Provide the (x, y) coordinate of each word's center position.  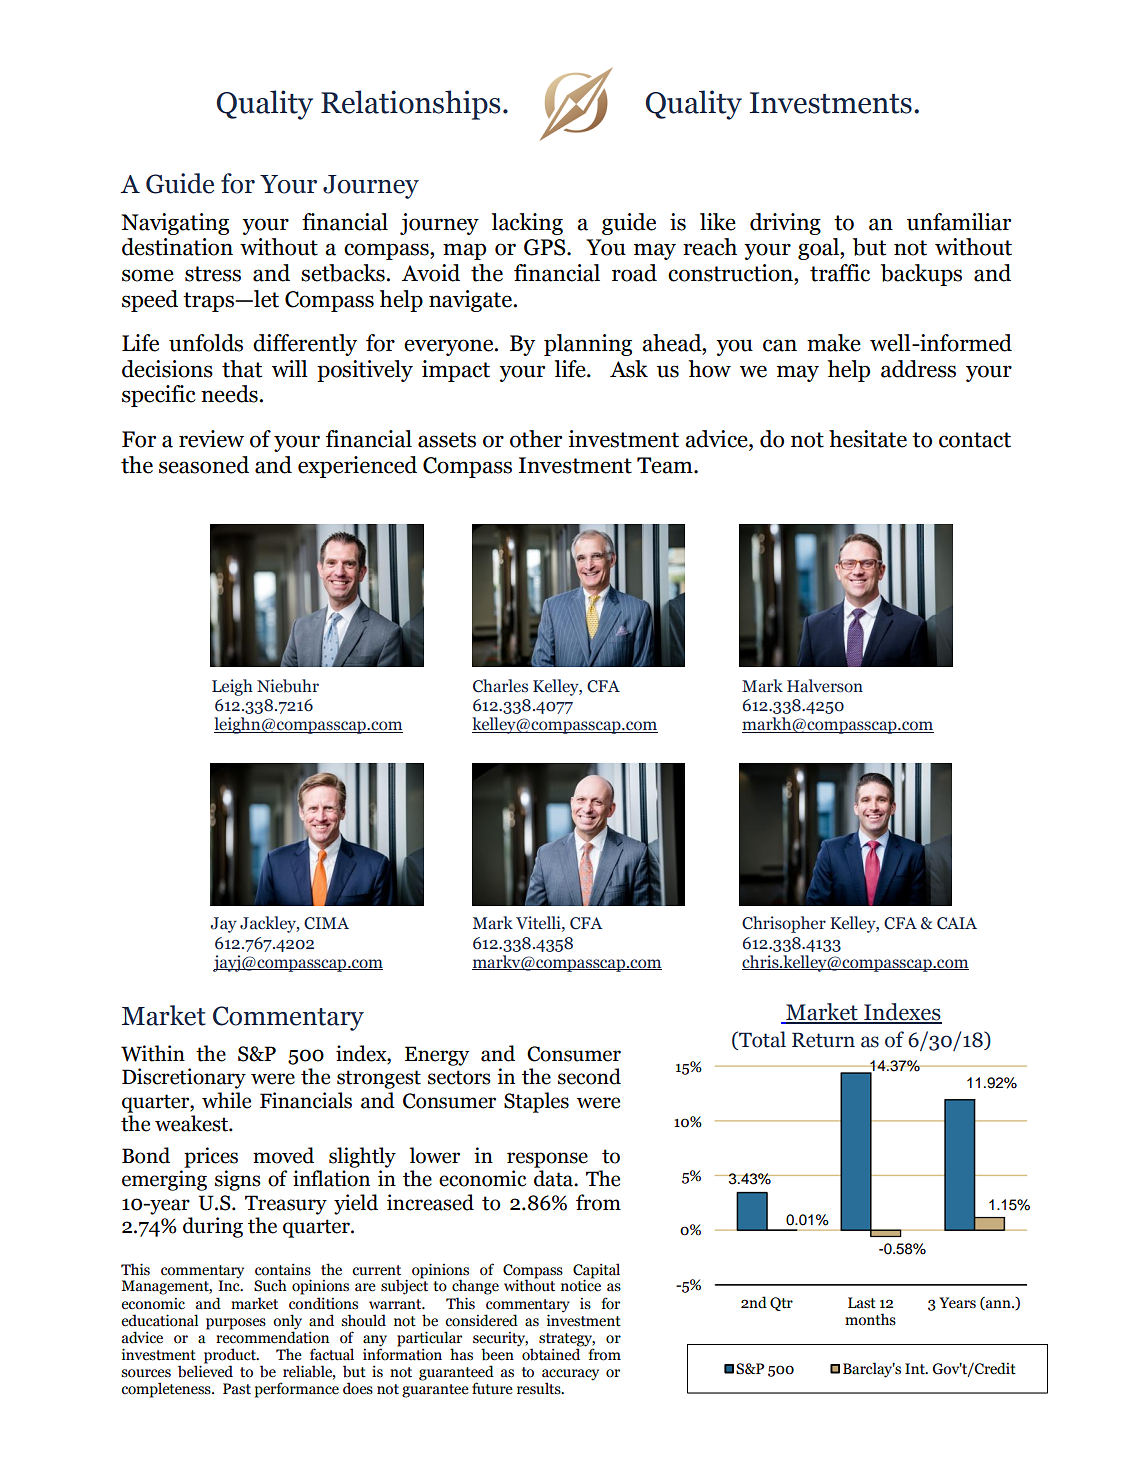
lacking (527, 224)
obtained (552, 1353)
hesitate (868, 439)
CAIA (957, 923)
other (536, 439)
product (231, 1356)
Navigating (175, 224)
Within (153, 1053)
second (589, 1076)
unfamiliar (959, 222)
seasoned (204, 465)
